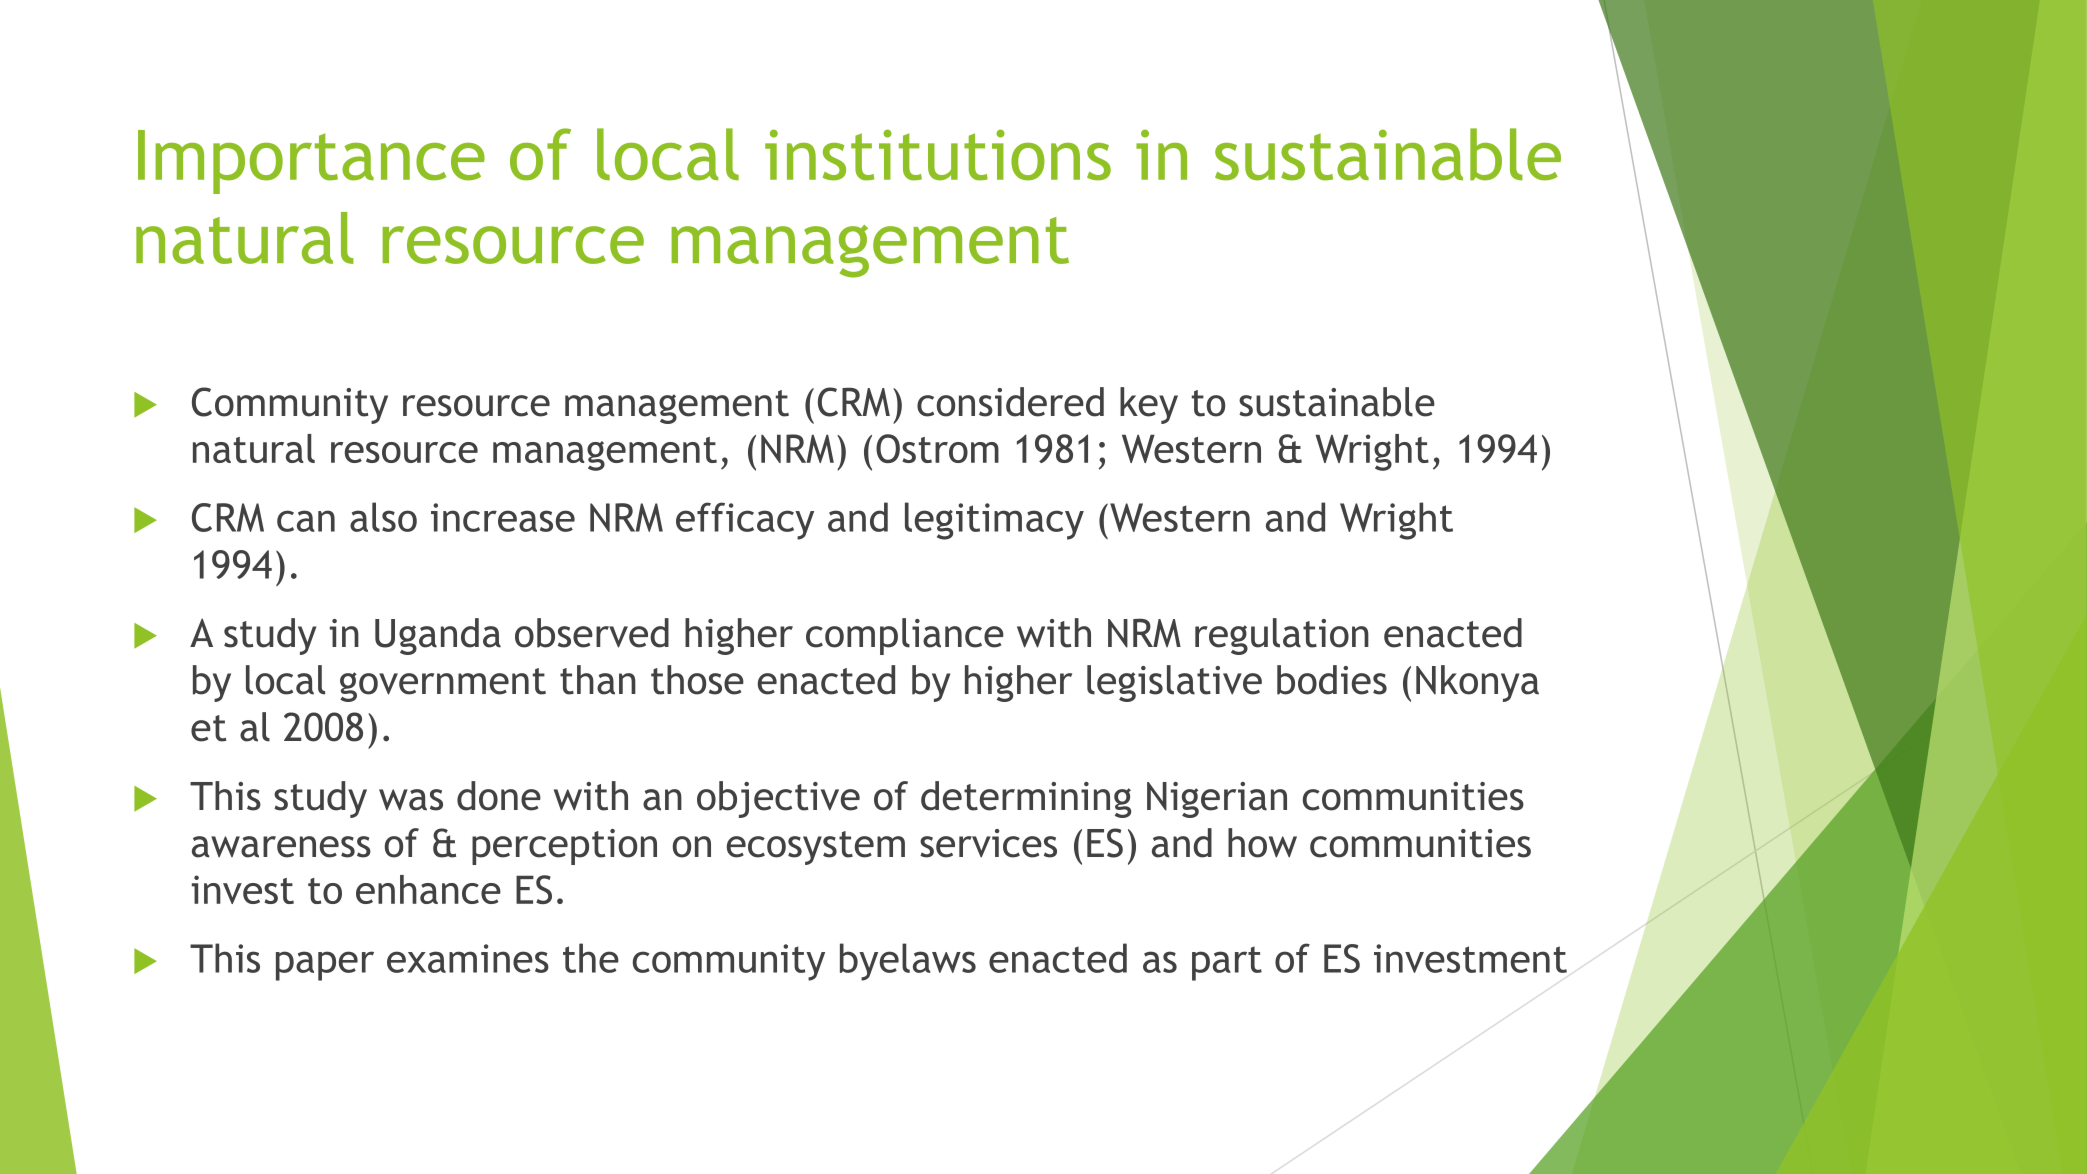  What do you see at coordinates (591, 958) in the screenshot?
I see `the` at bounding box center [591, 958].
